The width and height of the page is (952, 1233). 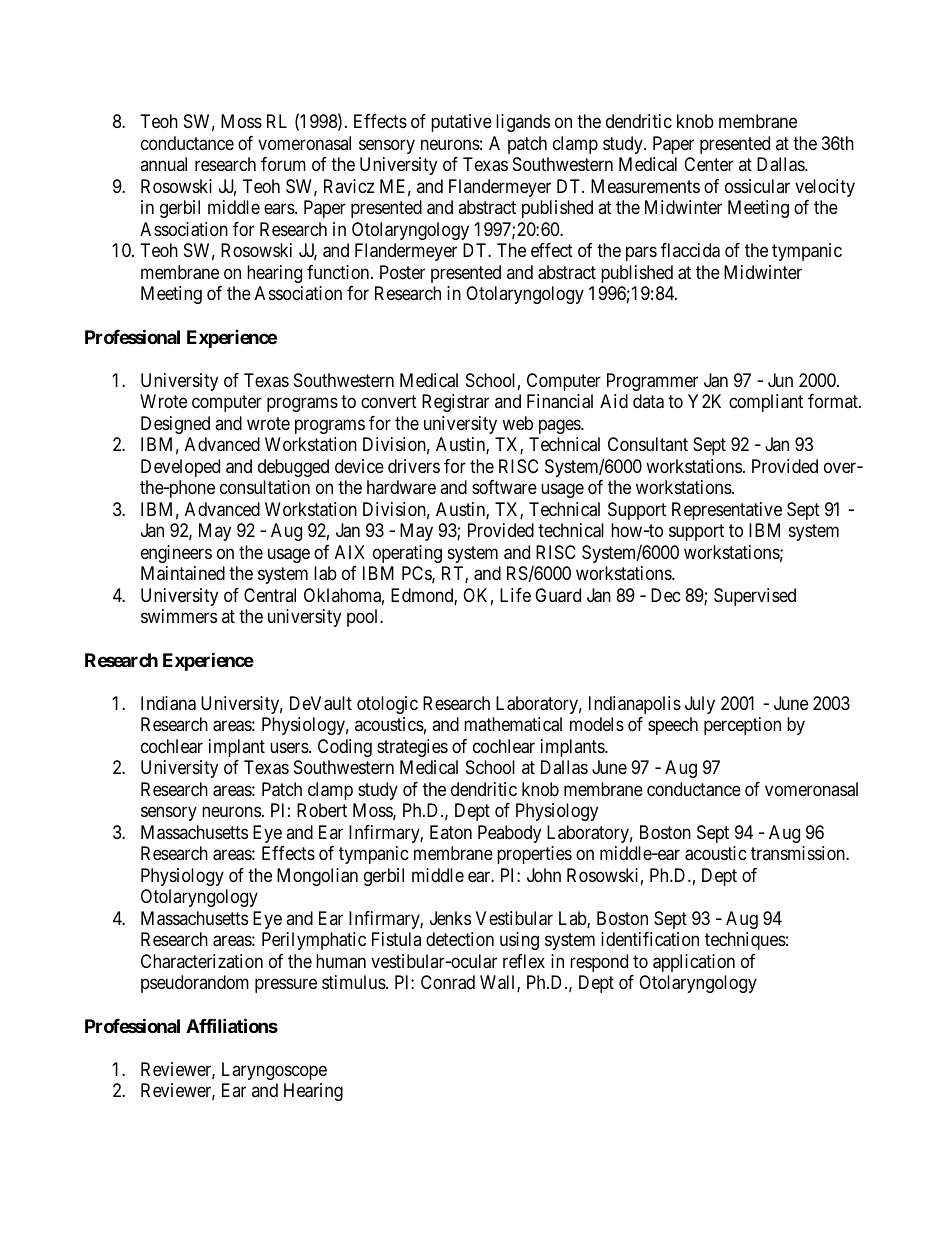 I want to click on Characterization, so click(x=202, y=961).
